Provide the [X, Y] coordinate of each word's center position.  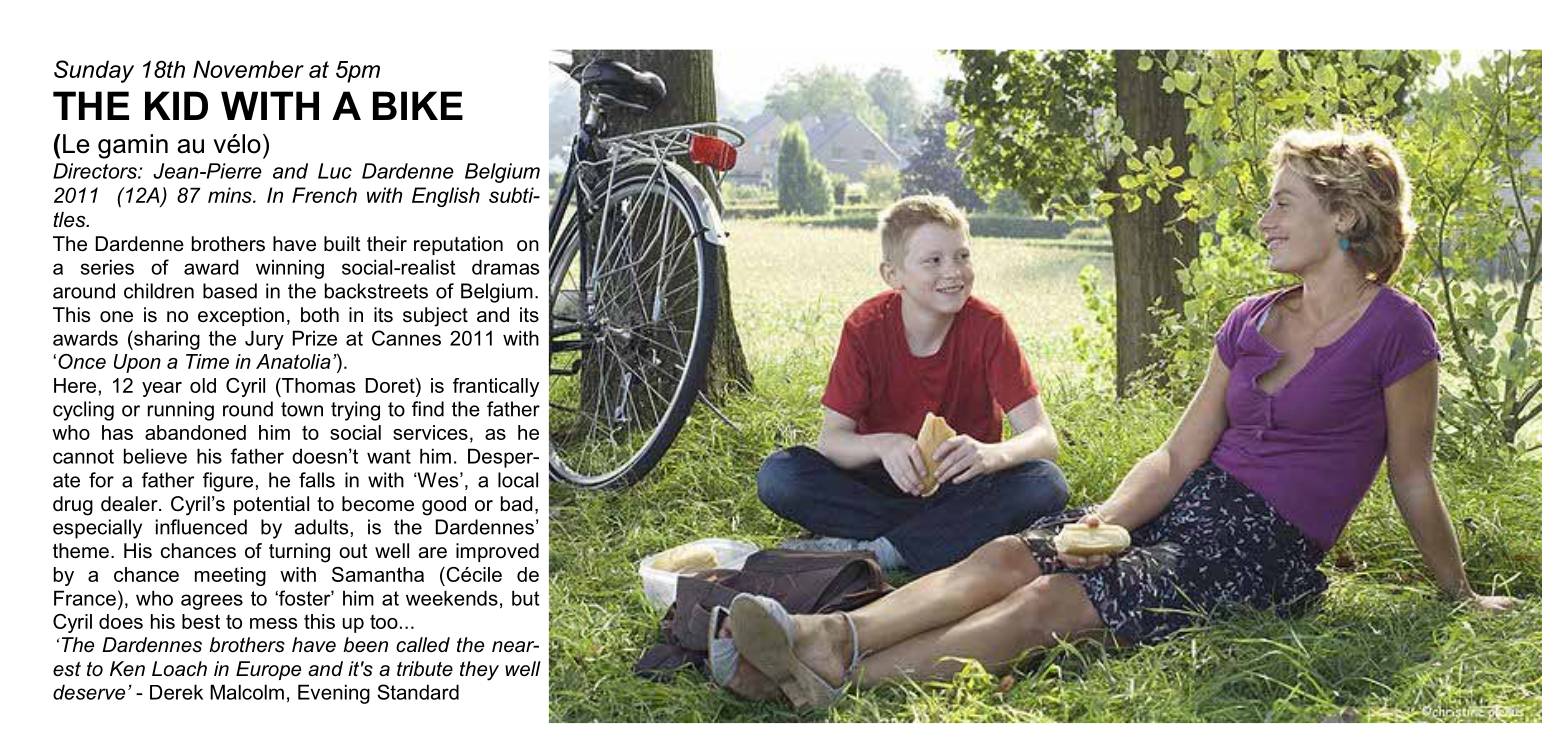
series [107, 267]
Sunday [94, 71]
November [248, 69]
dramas [506, 267]
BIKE [418, 105]
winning [290, 269]
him [274, 432]
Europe [268, 670]
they [479, 671]
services [430, 432]
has [117, 432]
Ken [127, 669]
